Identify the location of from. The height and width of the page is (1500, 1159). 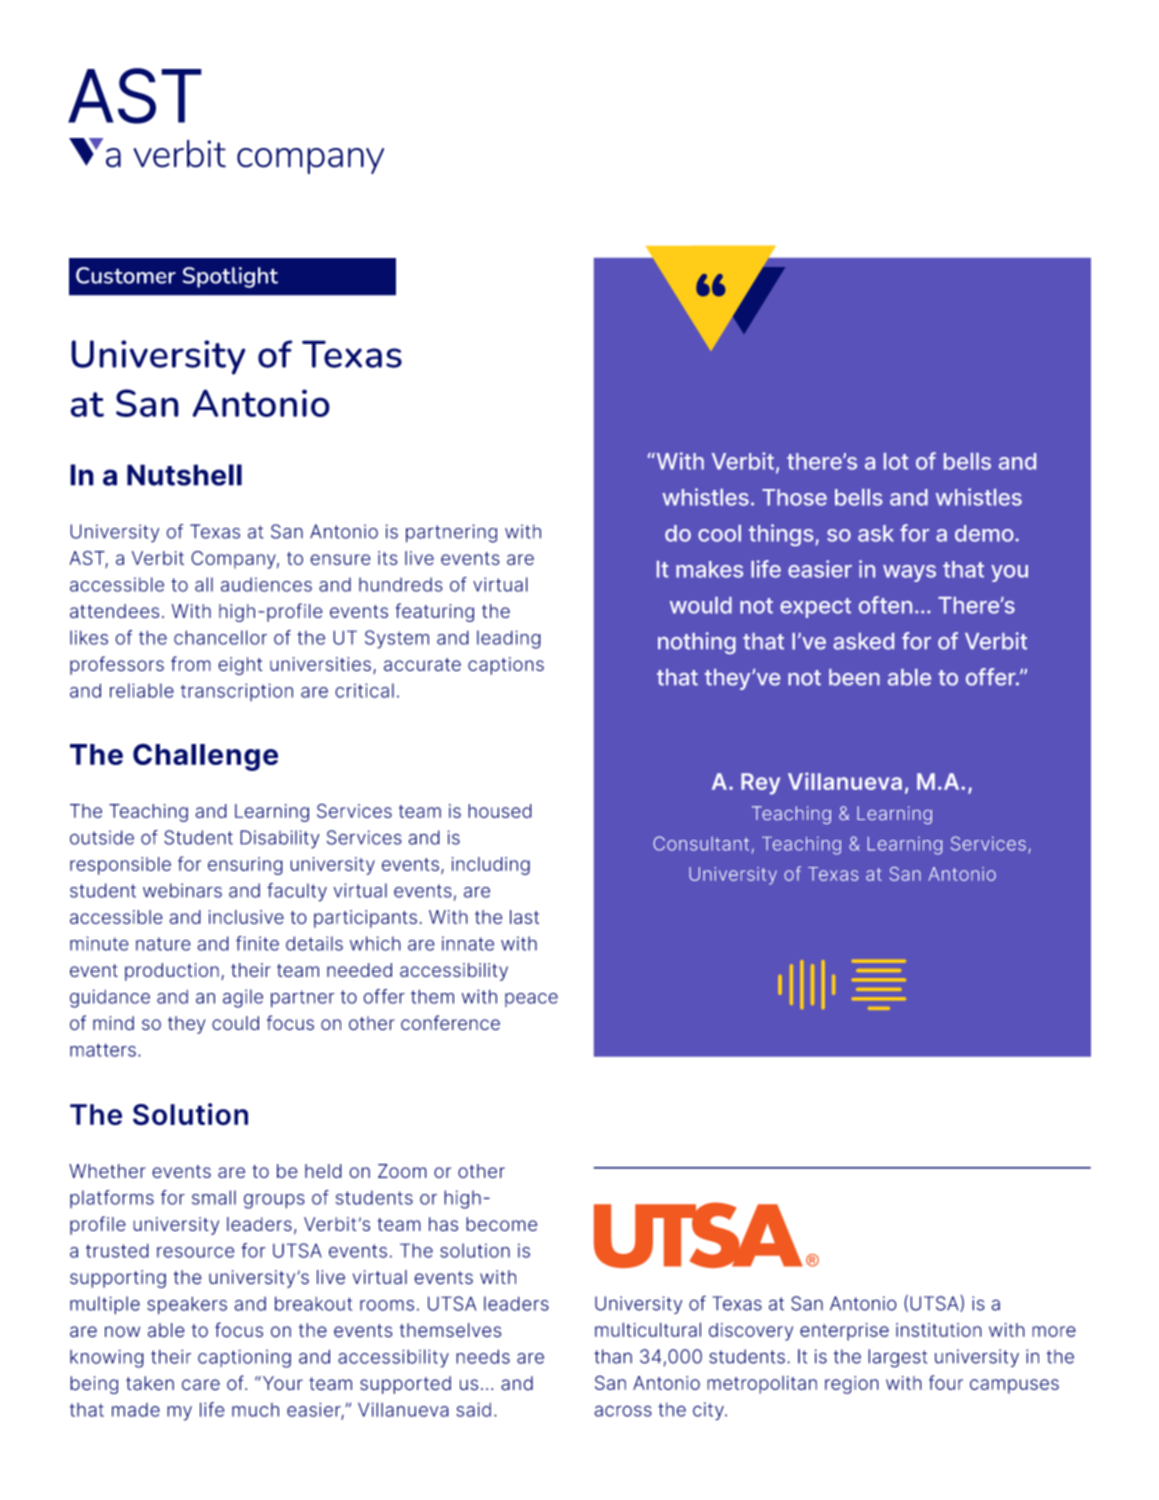
(191, 663).
